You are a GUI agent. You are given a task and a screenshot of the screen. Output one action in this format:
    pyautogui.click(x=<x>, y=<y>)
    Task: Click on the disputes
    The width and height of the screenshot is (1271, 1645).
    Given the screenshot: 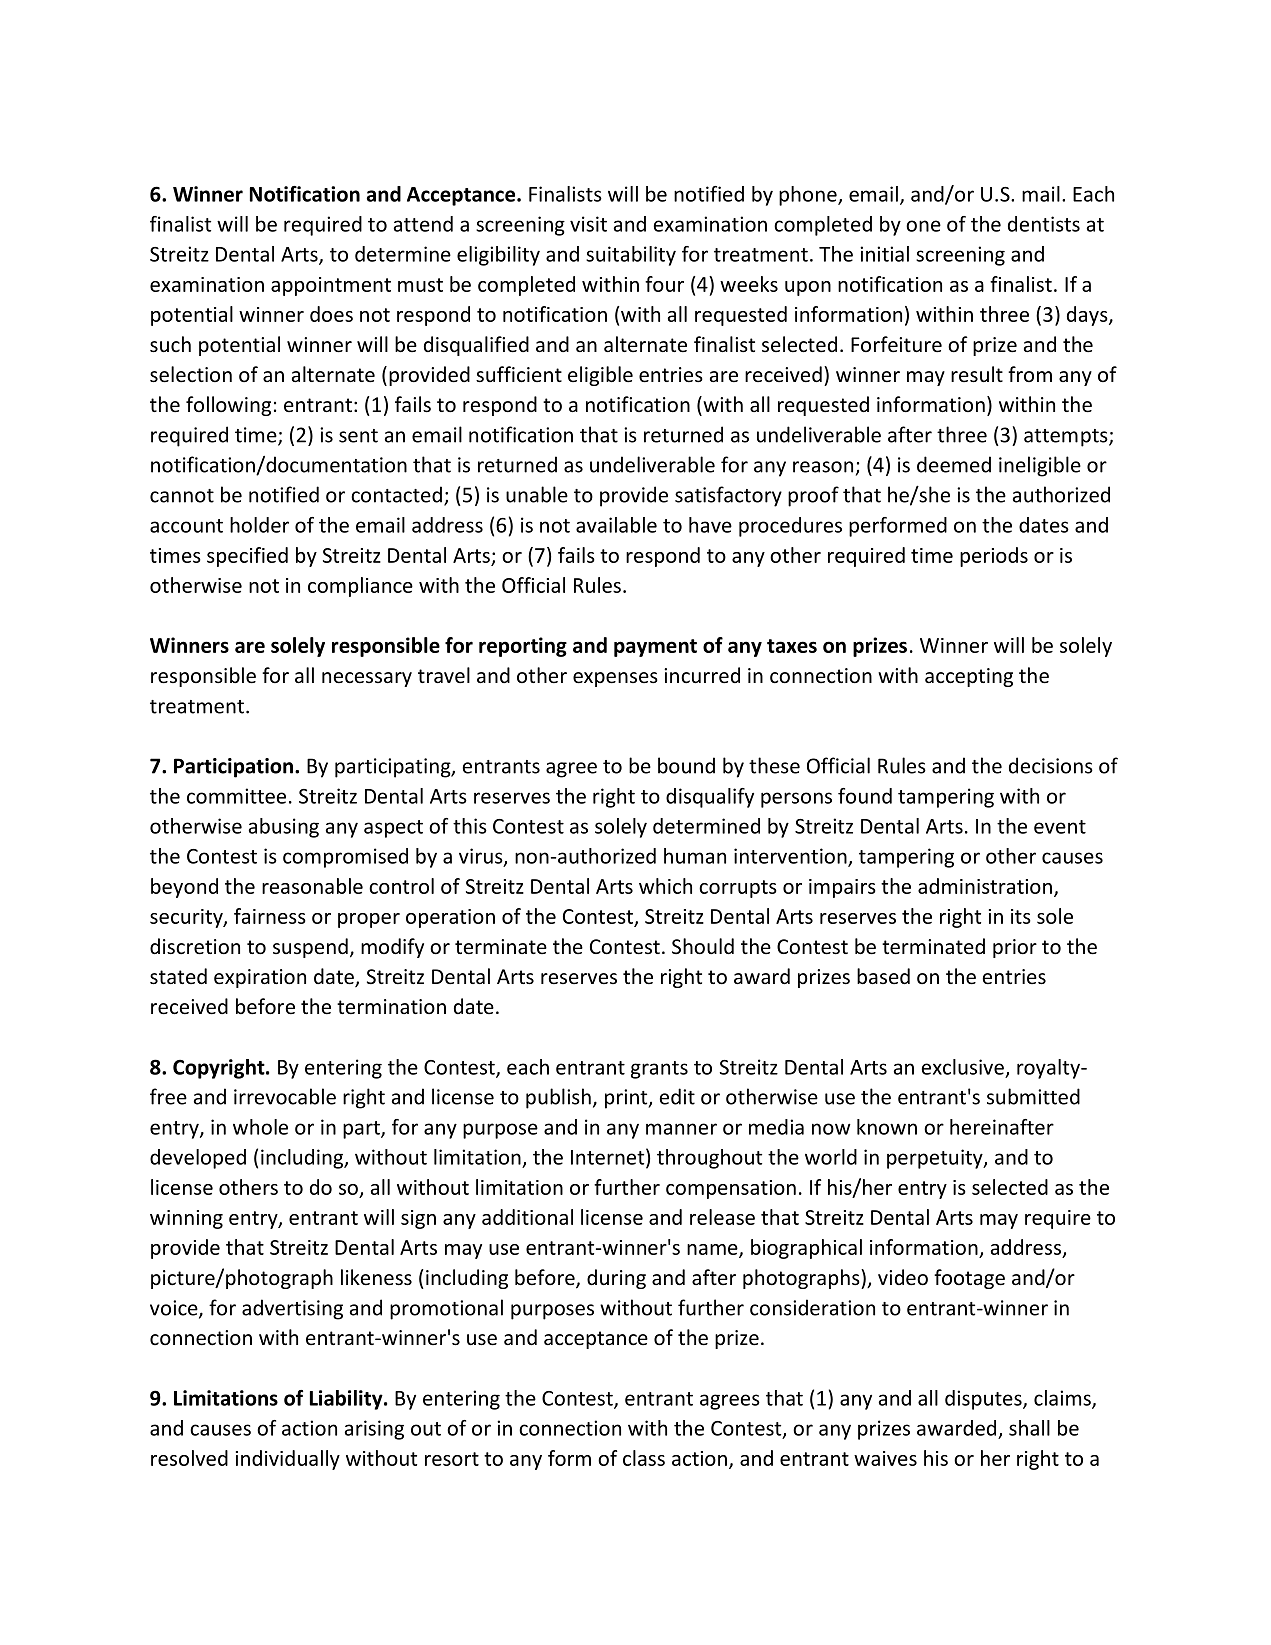 What is the action you would take?
    pyautogui.click(x=984, y=1400)
